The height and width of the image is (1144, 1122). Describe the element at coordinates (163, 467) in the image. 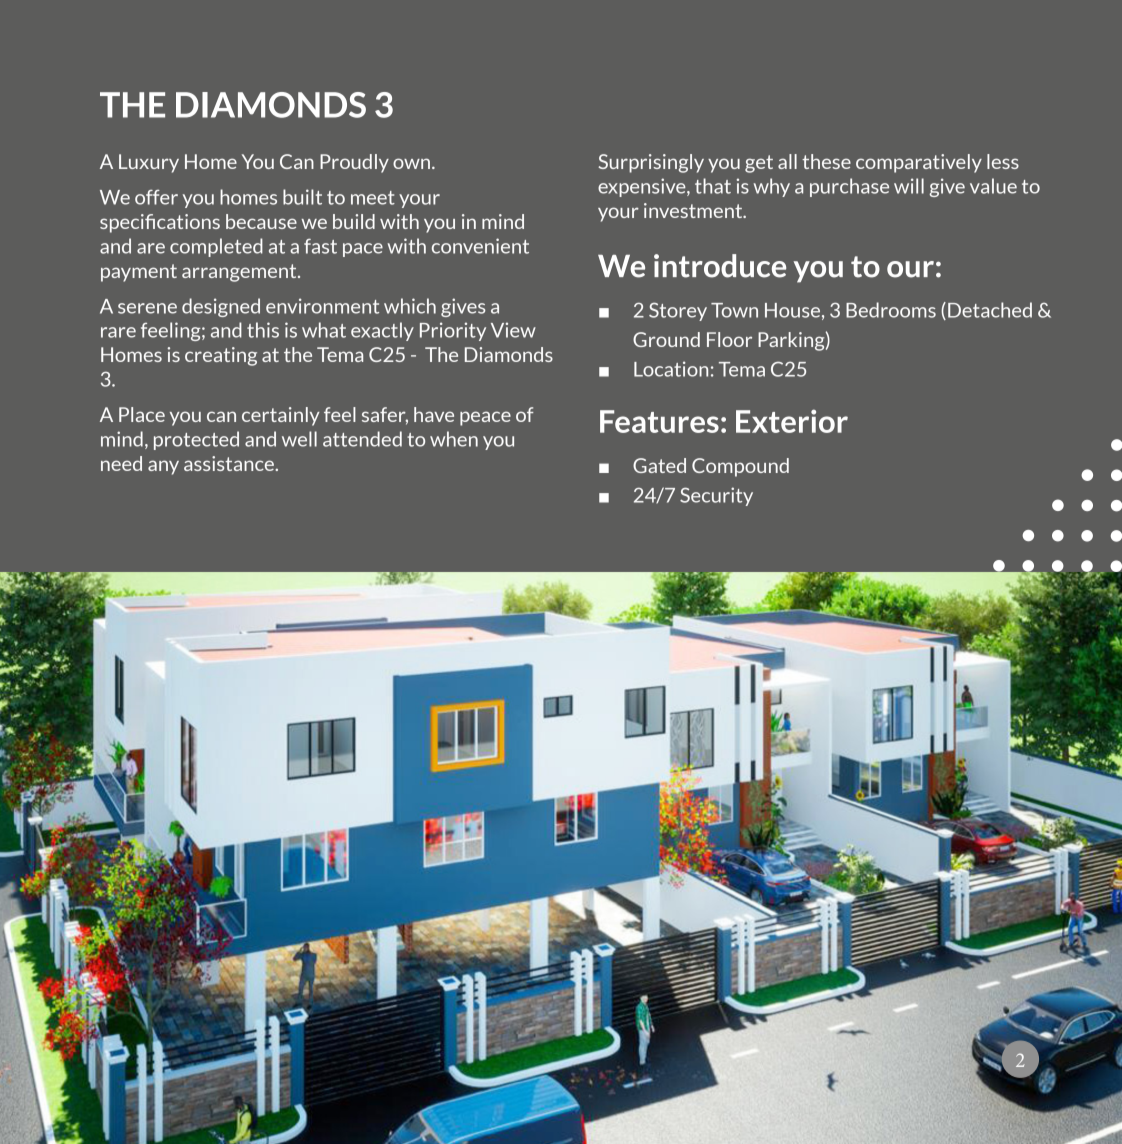

I see `any` at that location.
